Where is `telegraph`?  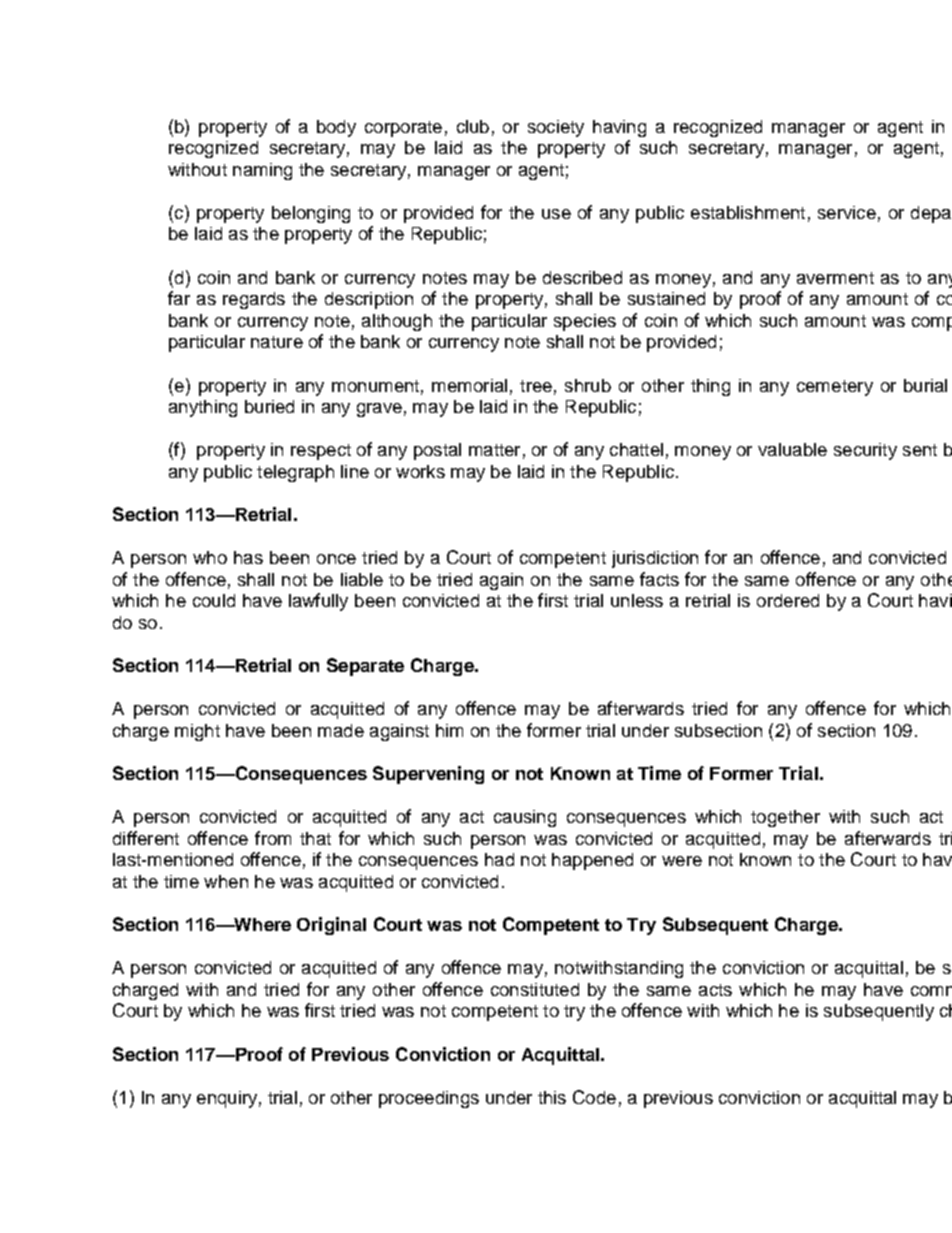
telegraph is located at coordinates (295, 473).
